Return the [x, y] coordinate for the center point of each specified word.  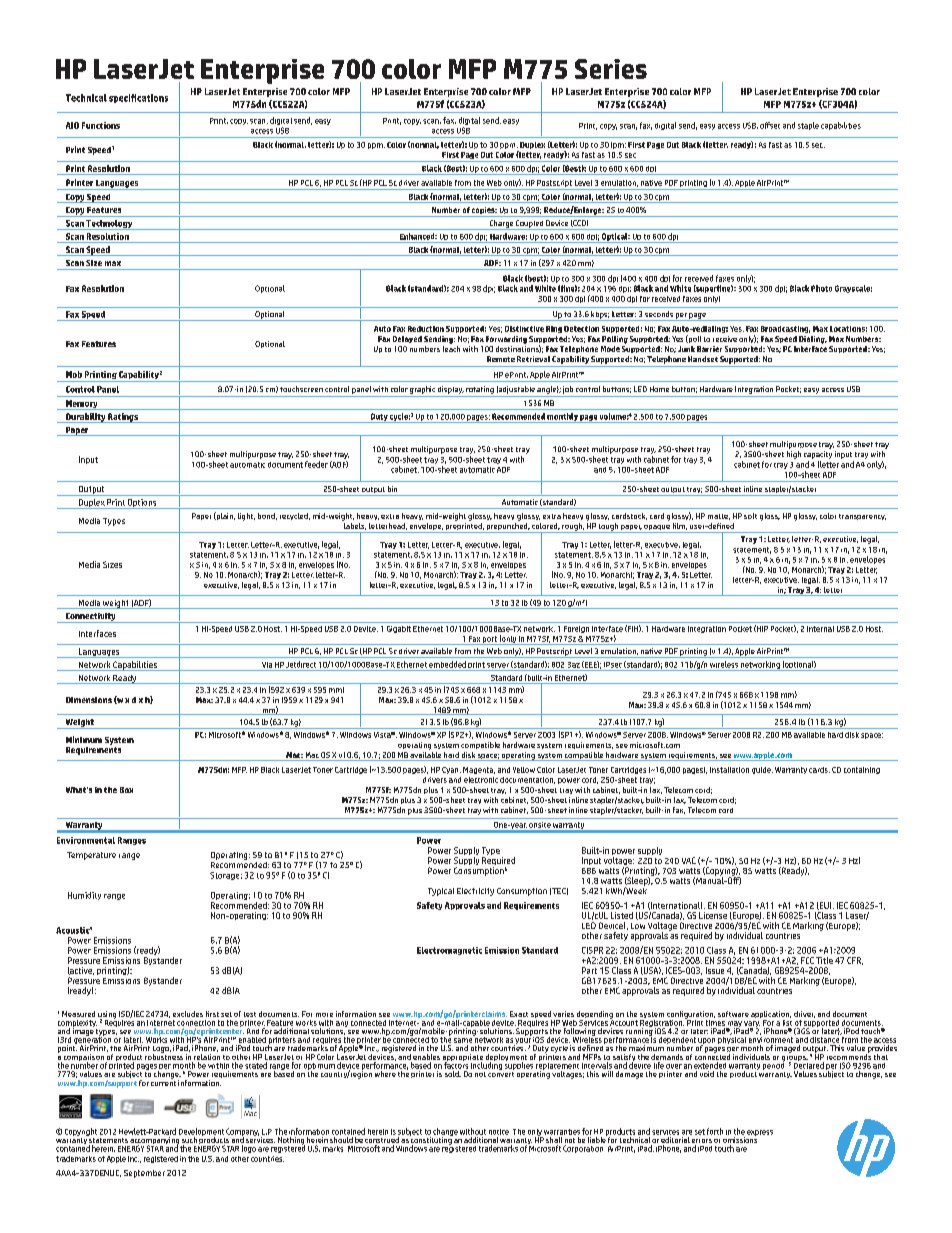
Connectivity [90, 618]
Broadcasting [785, 329]
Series [611, 69]
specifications [138, 98]
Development [201, 1133]
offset [770, 125]
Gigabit [399, 629]
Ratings [123, 418]
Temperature [91, 856]
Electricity [475, 892]
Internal [820, 629]
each [451, 347]
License [713, 915]
